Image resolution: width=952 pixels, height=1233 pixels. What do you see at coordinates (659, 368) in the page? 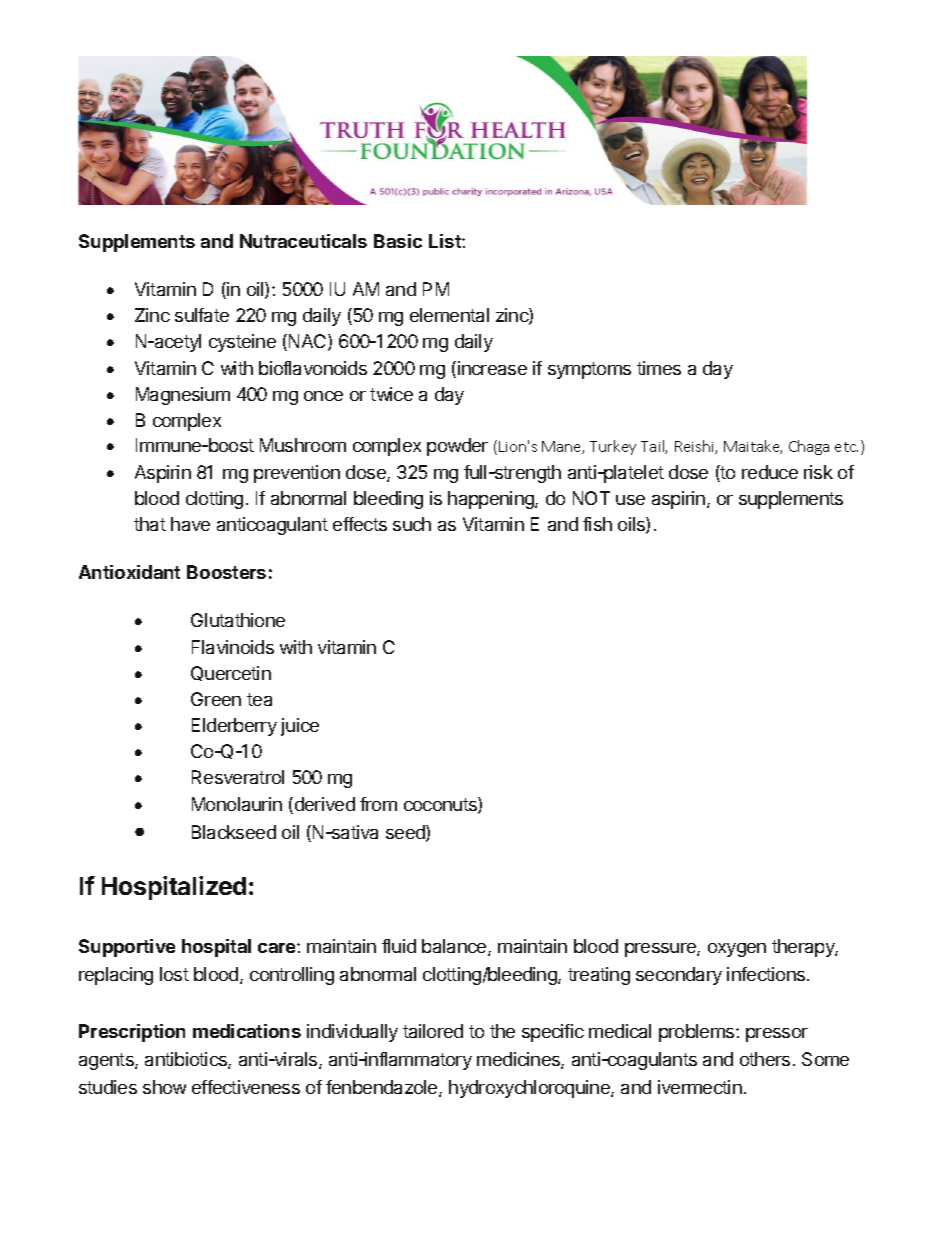
I see `times` at bounding box center [659, 368].
